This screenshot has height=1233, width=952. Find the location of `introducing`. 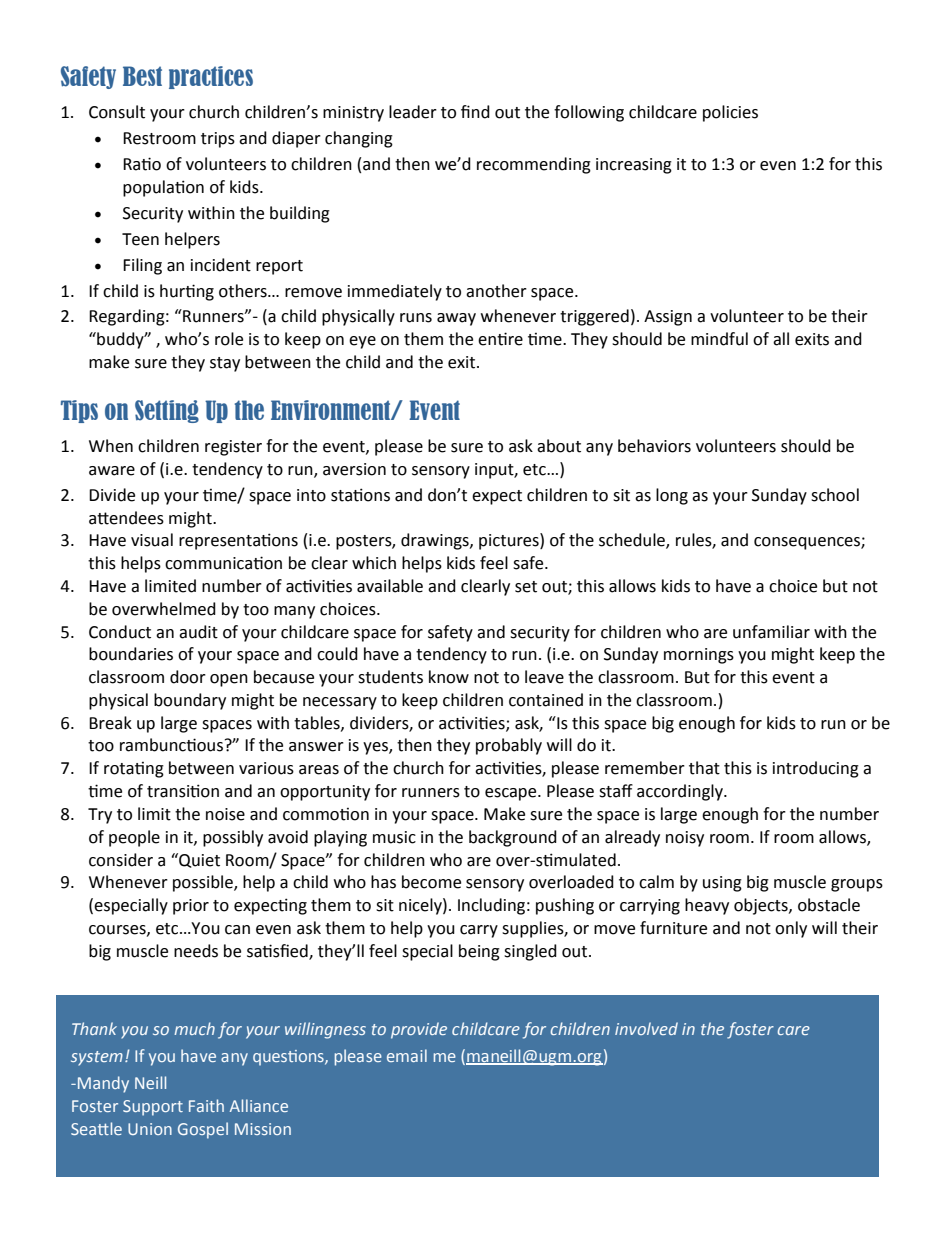

introducing is located at coordinates (816, 769).
